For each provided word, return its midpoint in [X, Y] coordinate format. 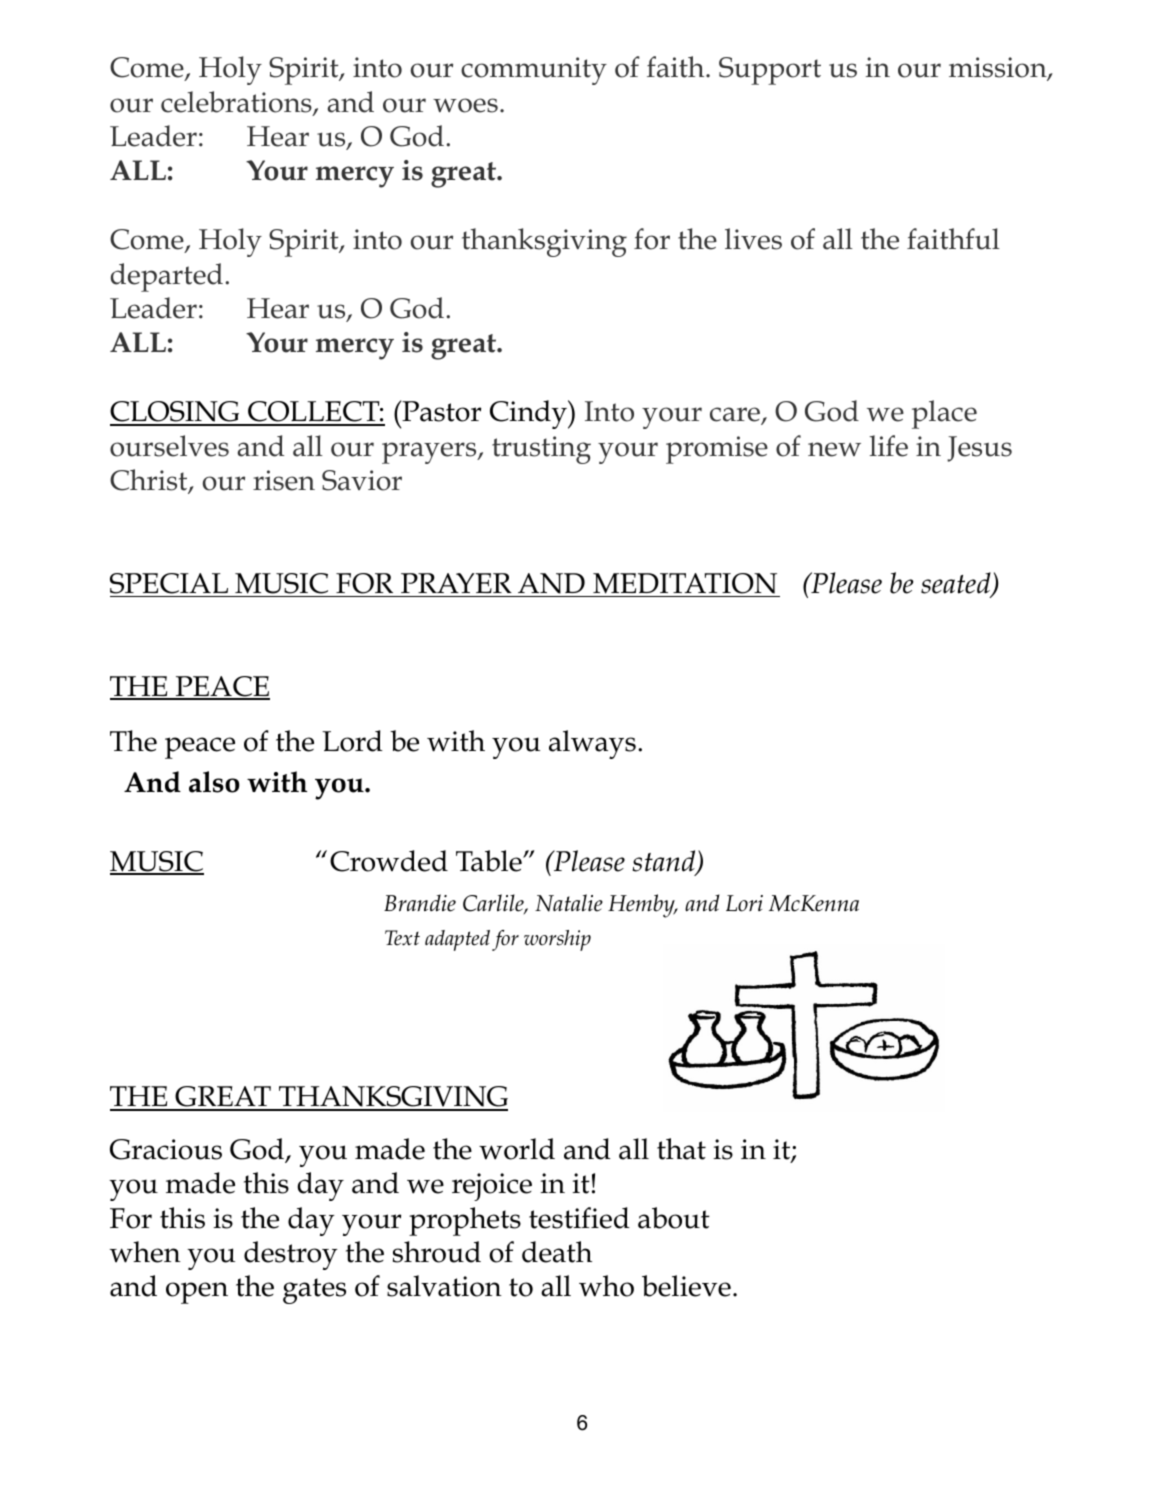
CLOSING [175, 413]
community [534, 71]
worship [557, 940]
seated [957, 584]
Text [402, 938]
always [592, 744]
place [944, 414]
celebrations [237, 103]
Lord [352, 741]
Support [770, 71]
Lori [744, 903]
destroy [291, 1255]
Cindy [529, 414]
